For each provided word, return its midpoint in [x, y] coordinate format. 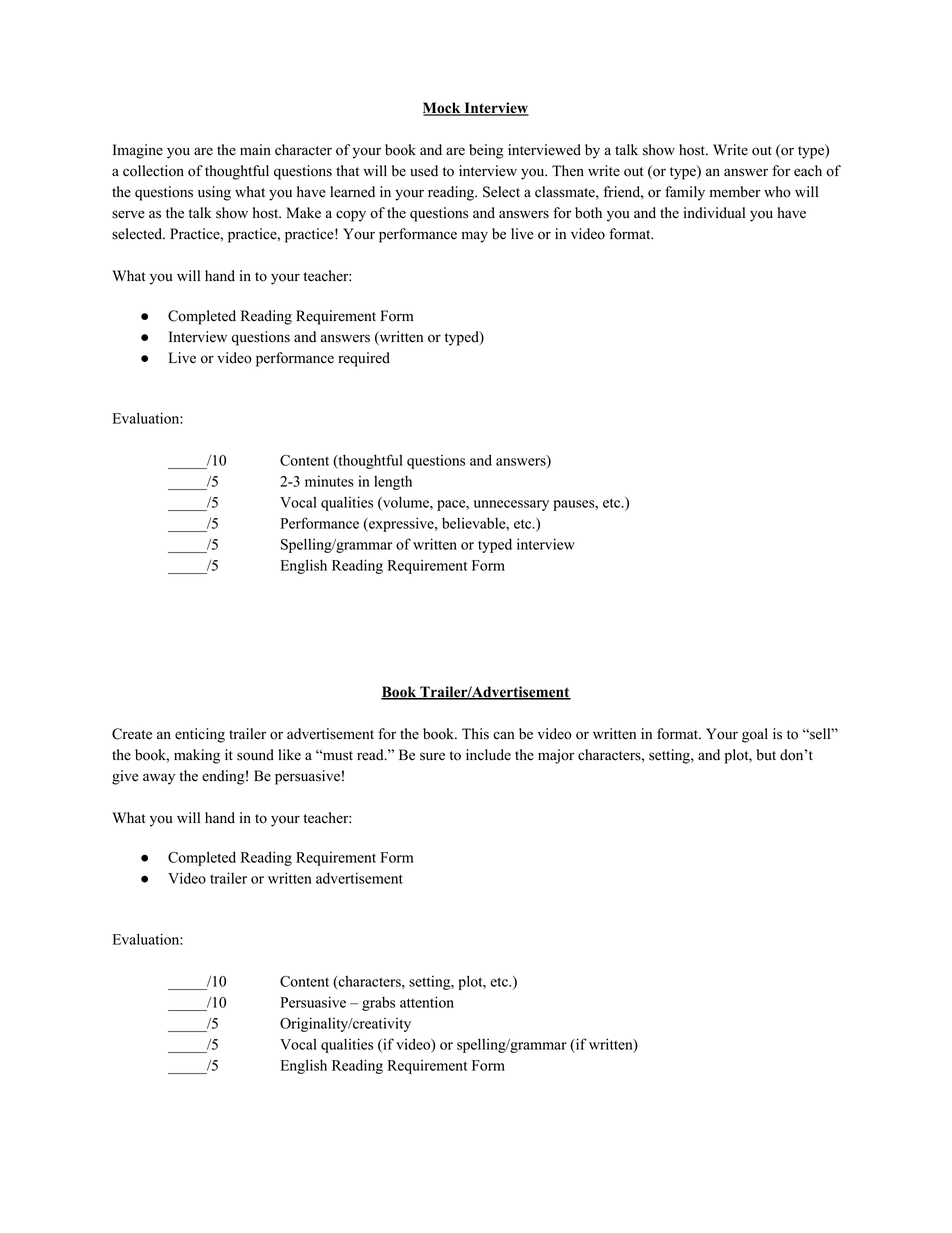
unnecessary [511, 505]
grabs [378, 1004]
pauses [574, 505]
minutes [329, 481]
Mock [443, 109]
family [685, 193]
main [255, 149]
